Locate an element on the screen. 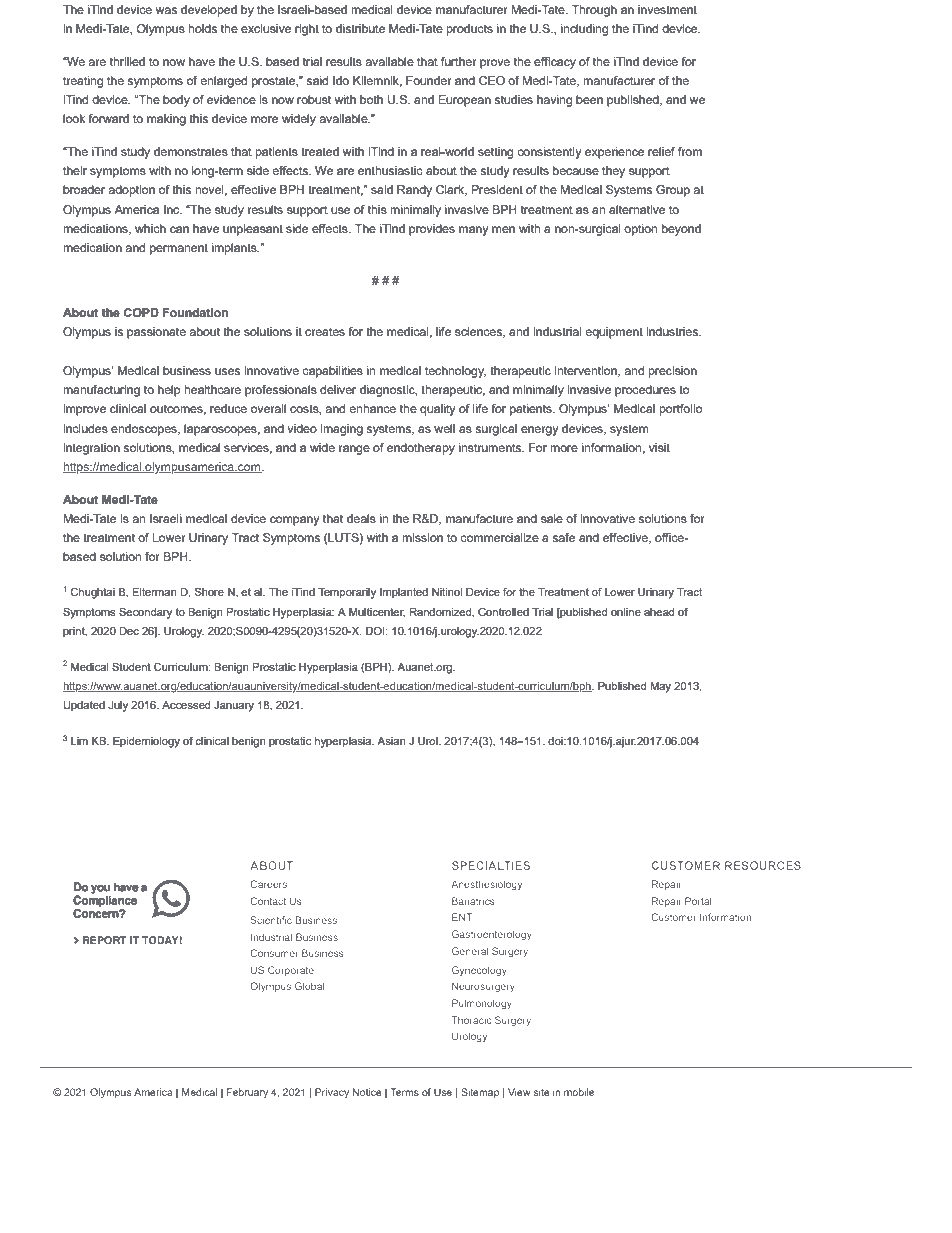 Image resolution: width=952 pixels, height=1233 pixels. precision is located at coordinates (672, 372).
